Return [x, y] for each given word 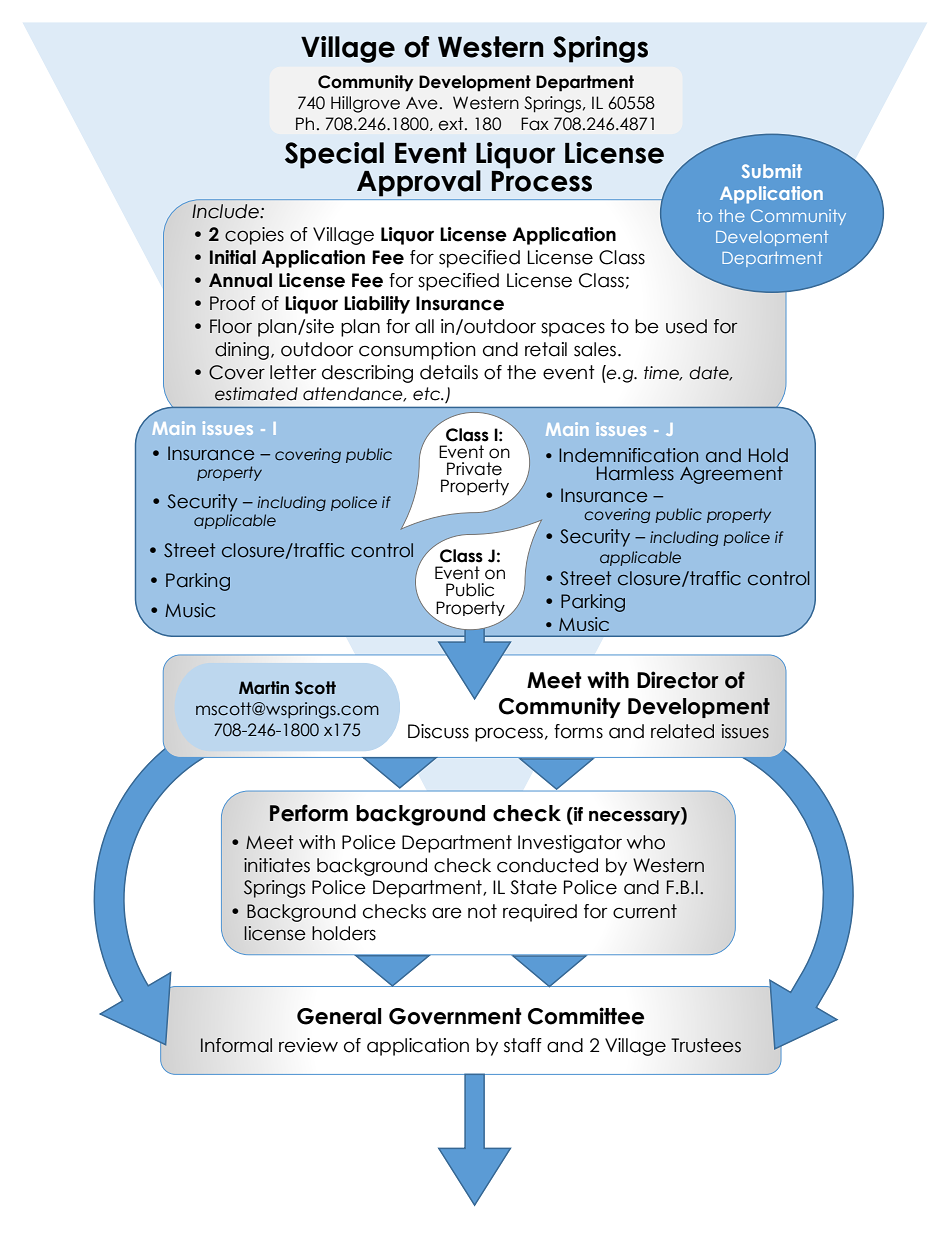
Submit [772, 171]
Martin [264, 688]
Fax [535, 124]
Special [334, 155]
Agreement [731, 475]
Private [474, 469]
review [308, 1045]
